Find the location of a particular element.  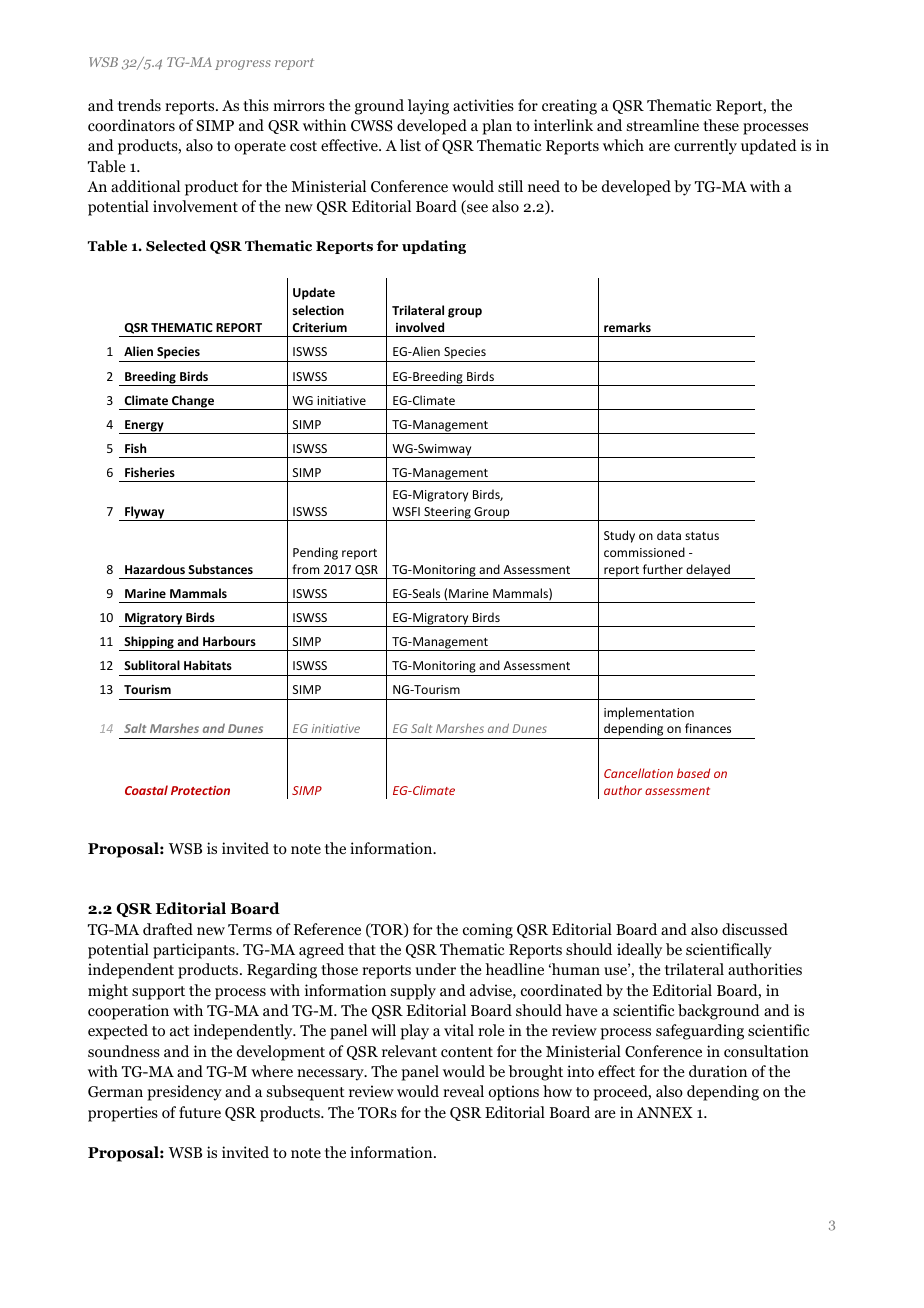

laying is located at coordinates (428, 107).
